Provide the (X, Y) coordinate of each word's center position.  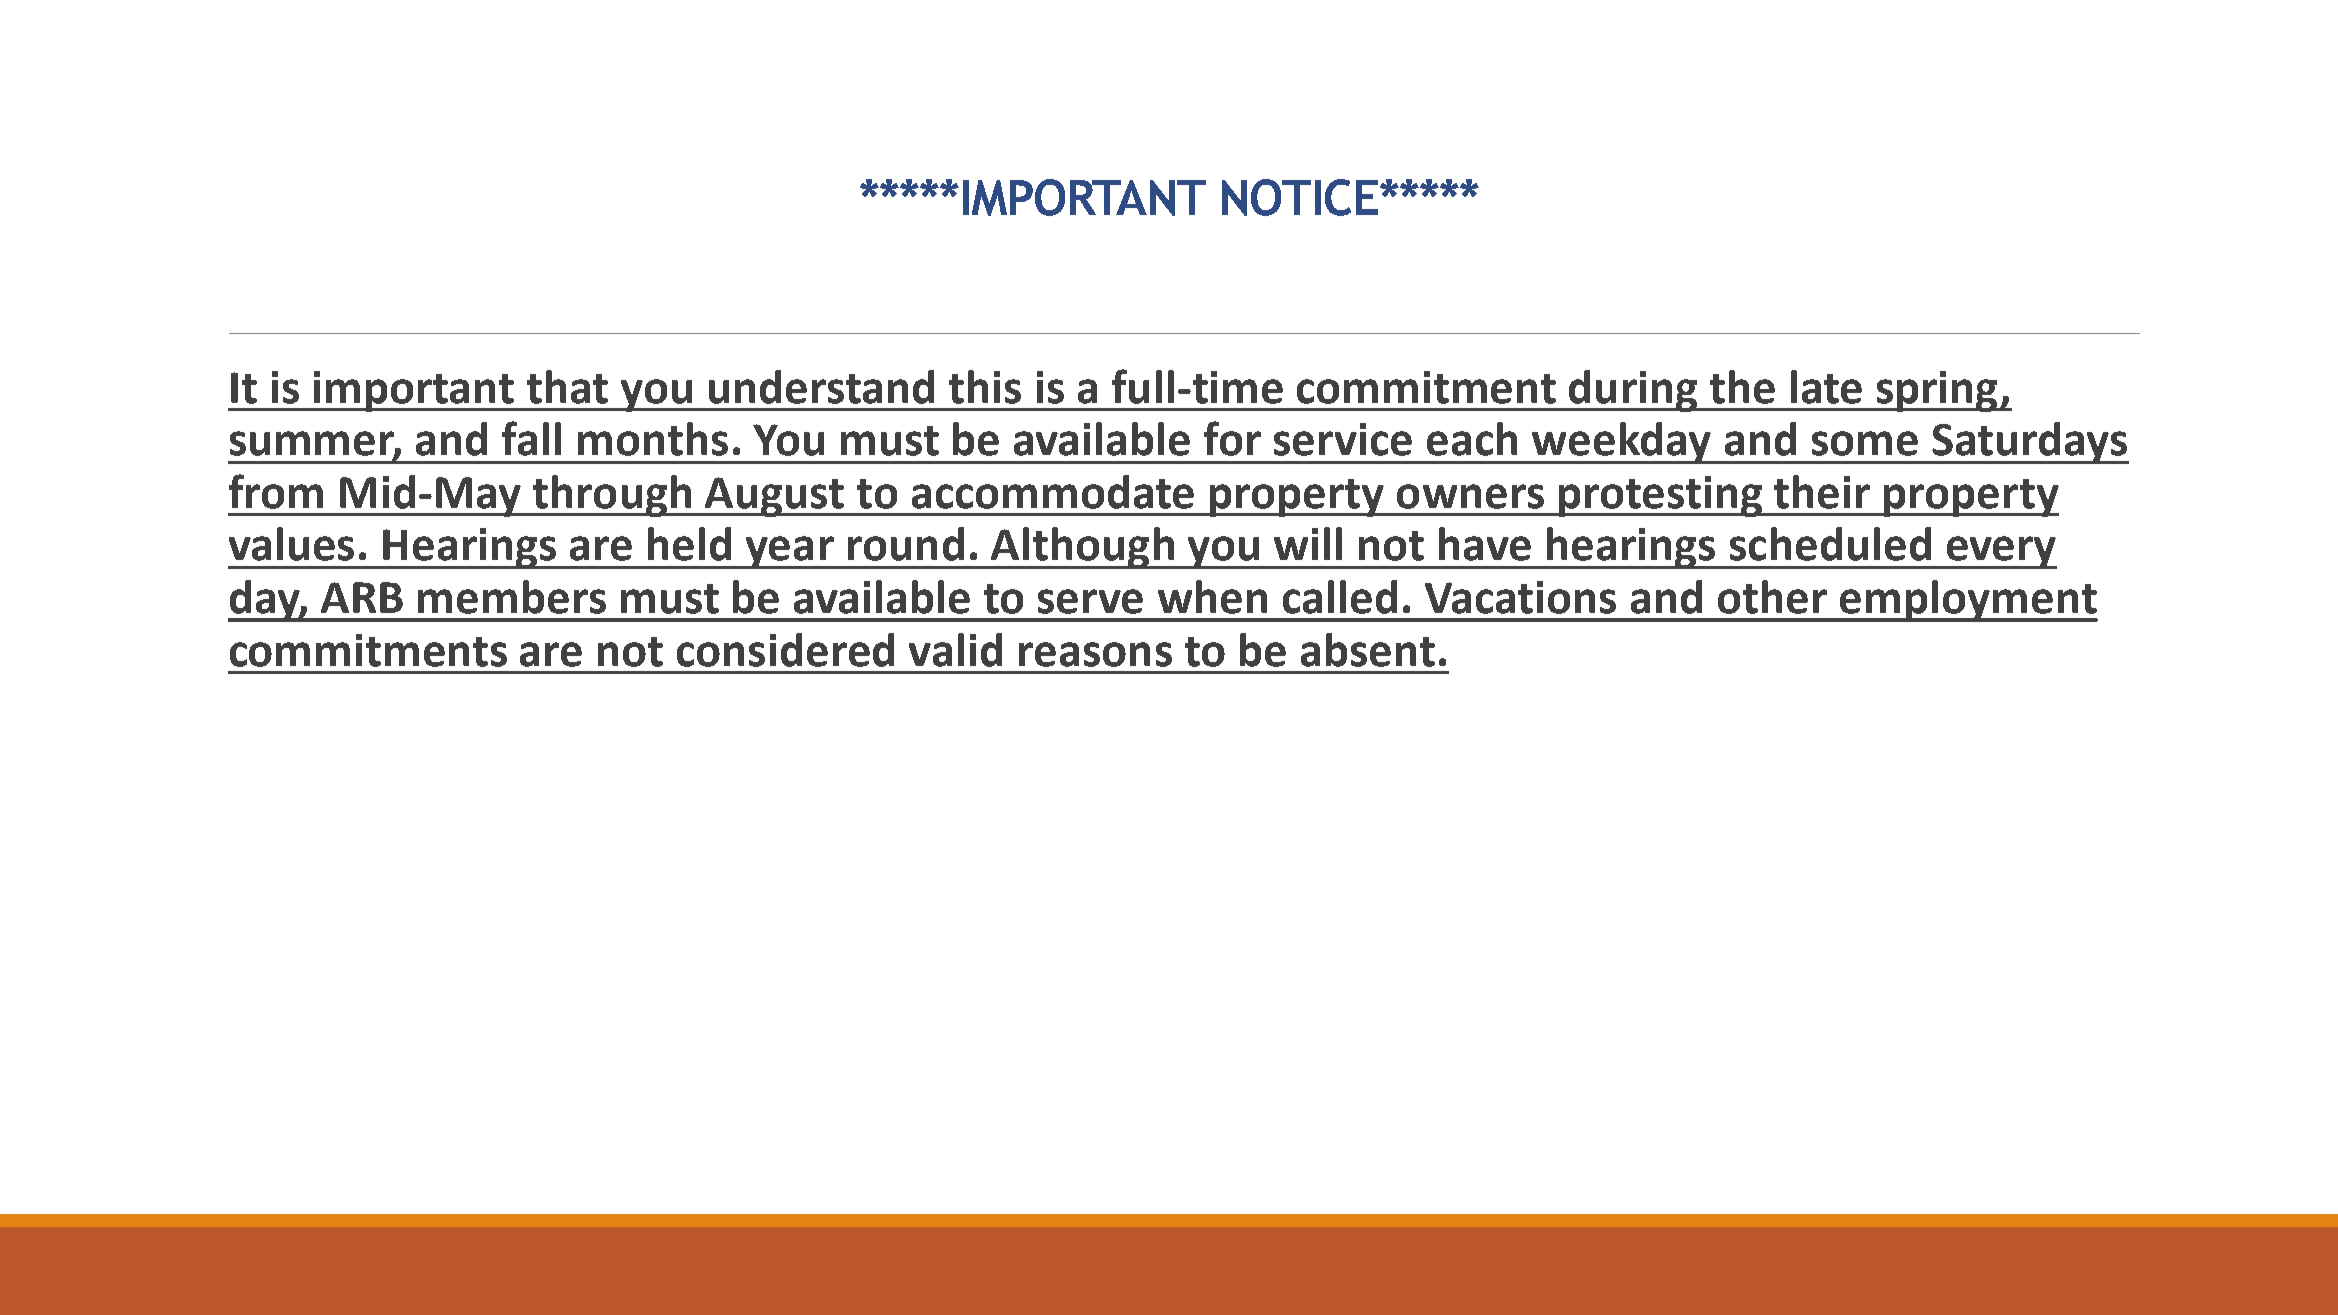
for (1232, 438)
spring (1937, 391)
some (1865, 443)
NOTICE (1301, 197)
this (985, 387)
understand (821, 387)
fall (531, 438)
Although (1082, 548)
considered (785, 650)
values (291, 544)
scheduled (1830, 544)
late (1826, 387)
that (567, 387)
